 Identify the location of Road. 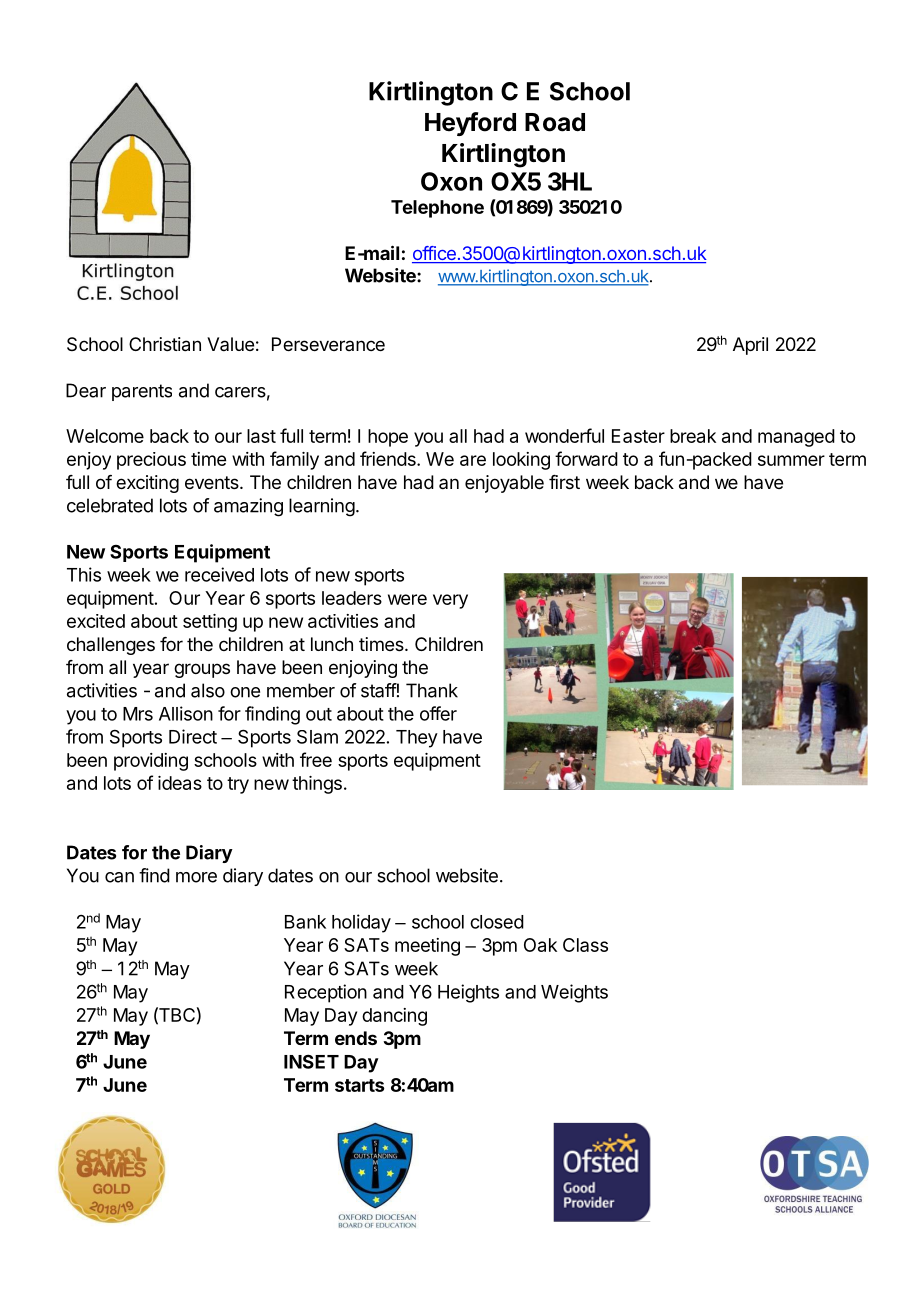
(555, 122).
